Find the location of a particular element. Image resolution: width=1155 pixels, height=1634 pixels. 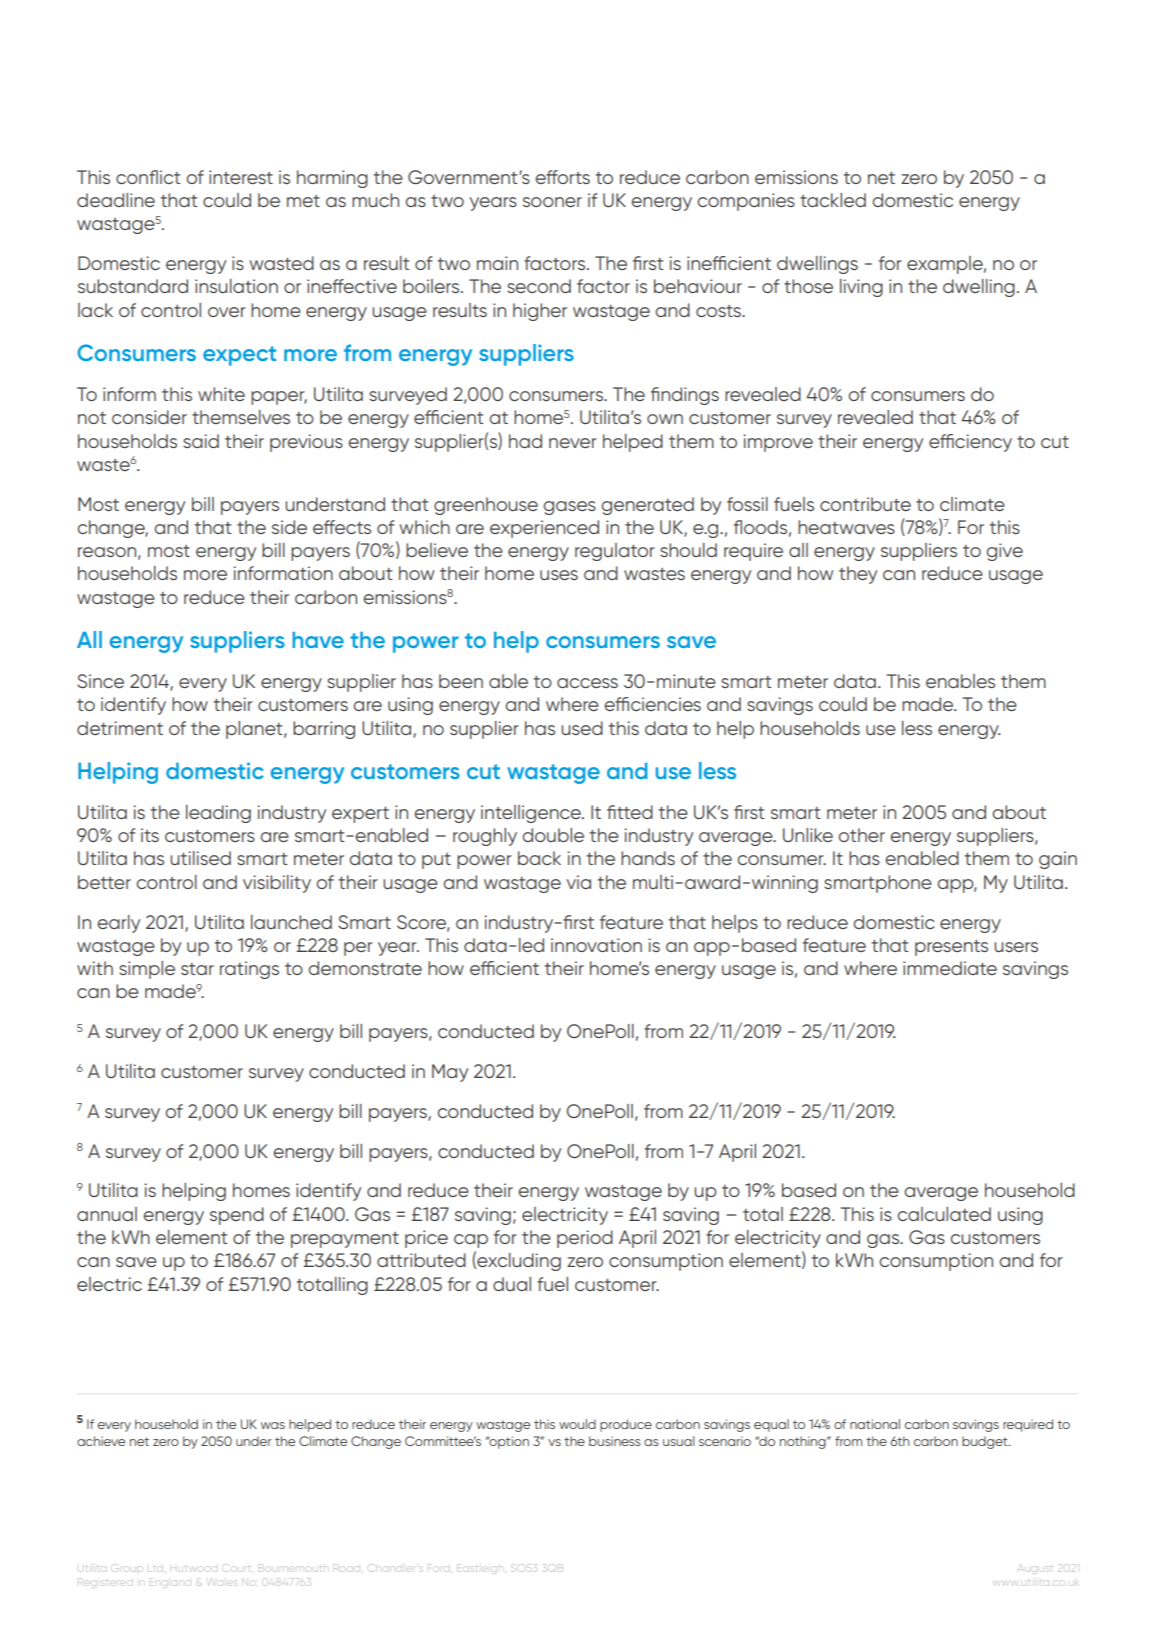

interest is located at coordinates (241, 177).
